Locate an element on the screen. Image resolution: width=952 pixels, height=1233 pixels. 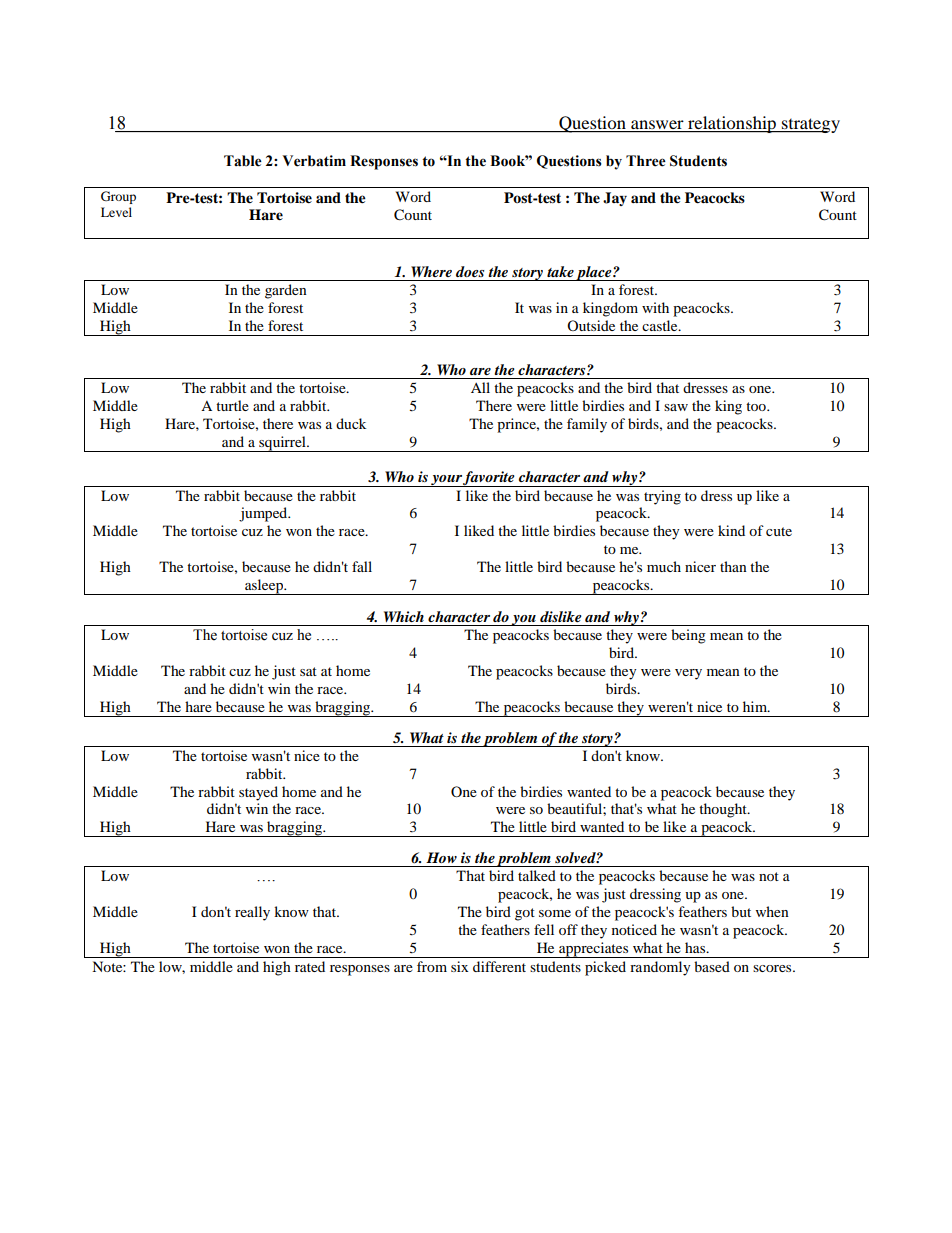
Which is located at coordinates (404, 616).
